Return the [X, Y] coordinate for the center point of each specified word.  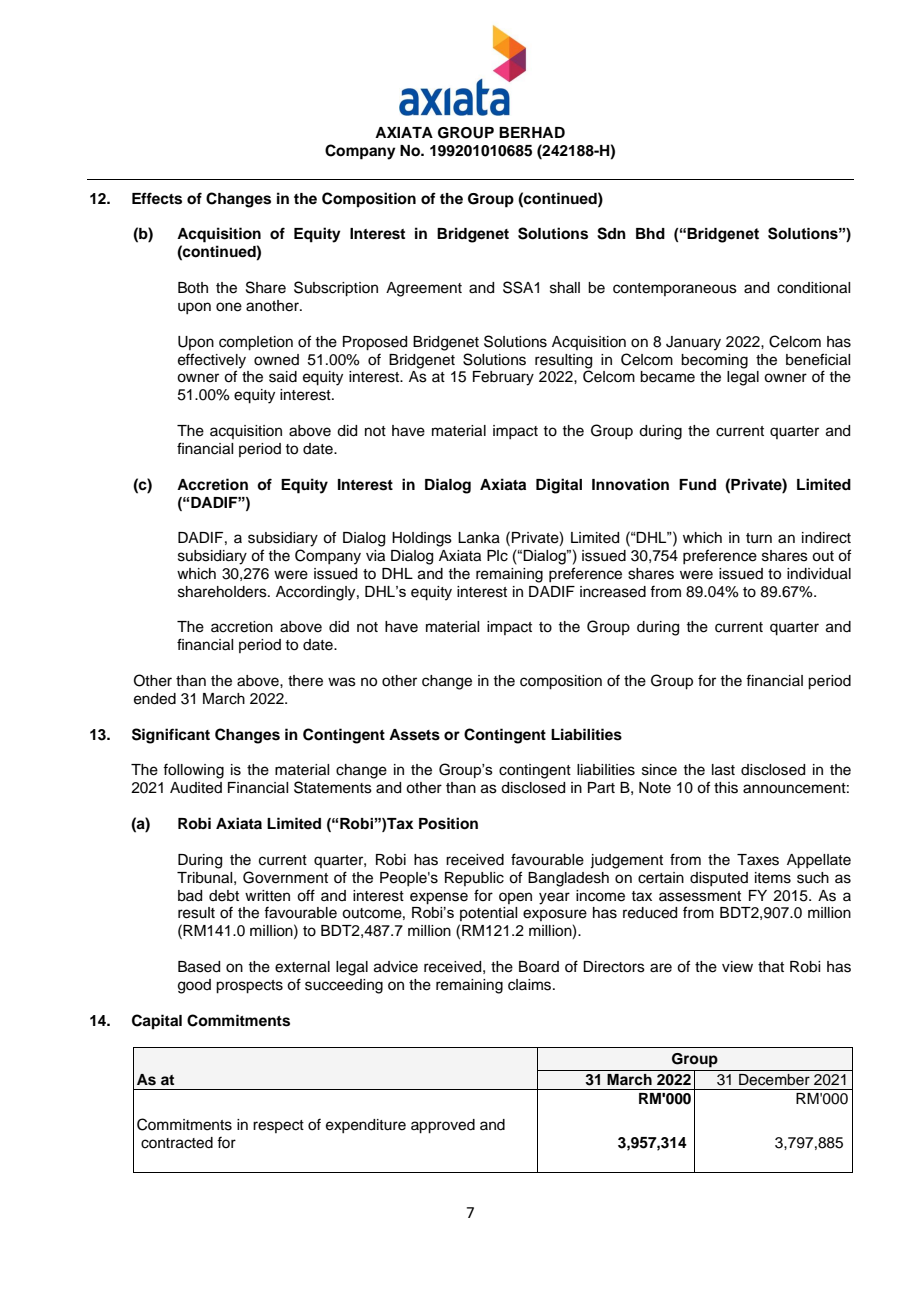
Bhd [650, 233]
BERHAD [532, 132]
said [283, 377]
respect [278, 1126]
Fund [697, 484]
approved [443, 1126]
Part [601, 788]
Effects [157, 198]
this [726, 788]
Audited [196, 788]
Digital [559, 486]
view [737, 967]
